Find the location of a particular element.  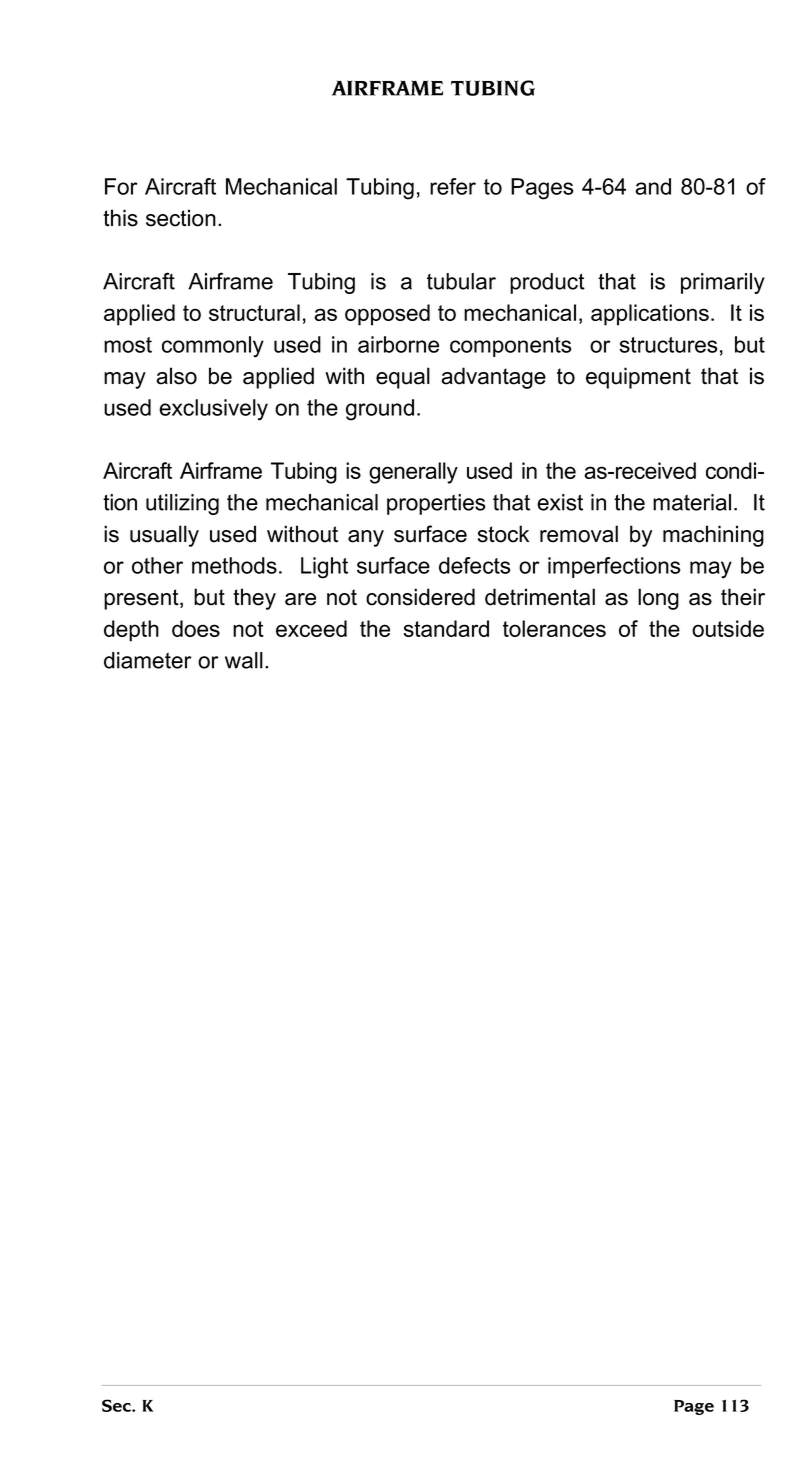

equipment is located at coordinates (638, 378).
